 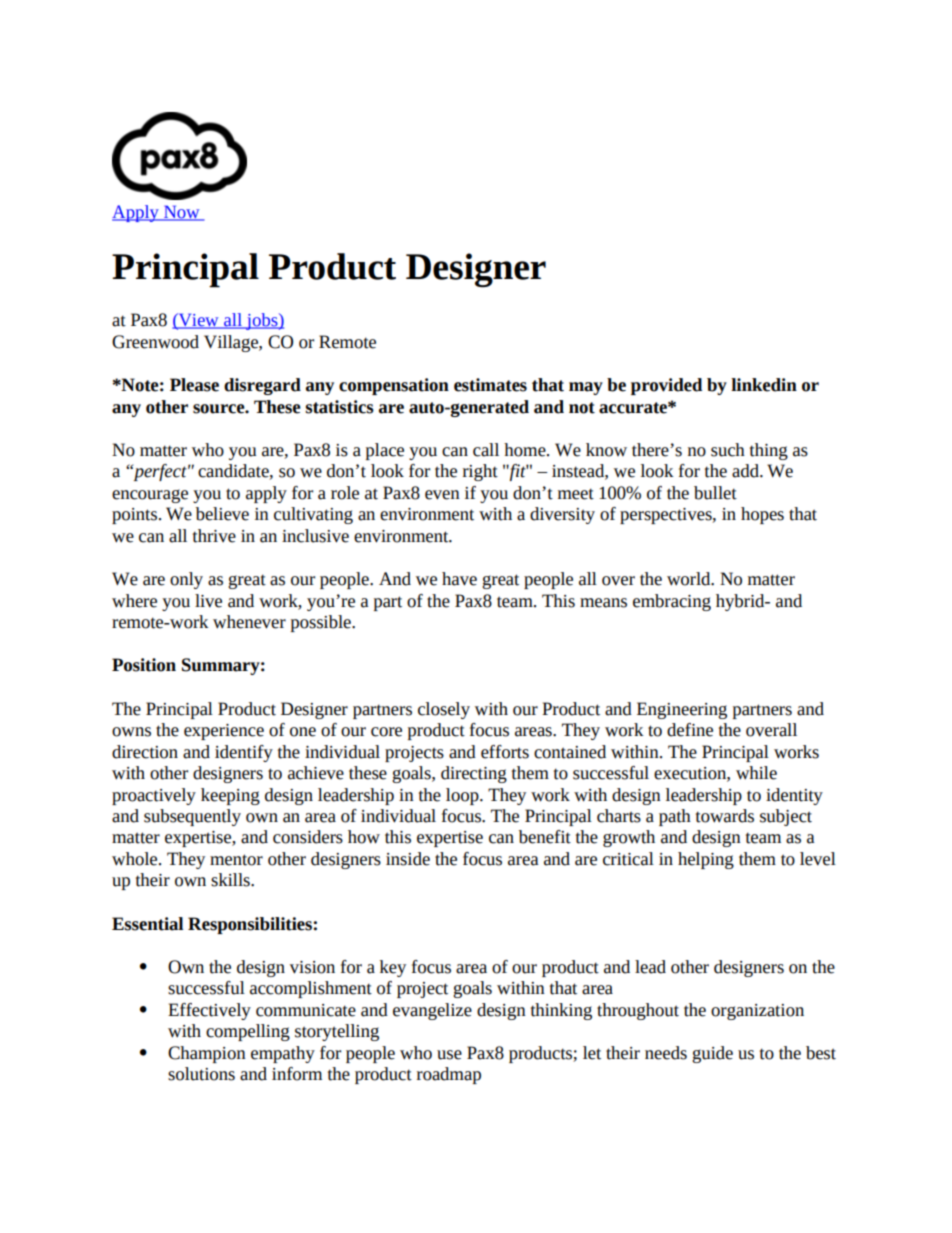 I want to click on Champion, so click(x=207, y=1054).
